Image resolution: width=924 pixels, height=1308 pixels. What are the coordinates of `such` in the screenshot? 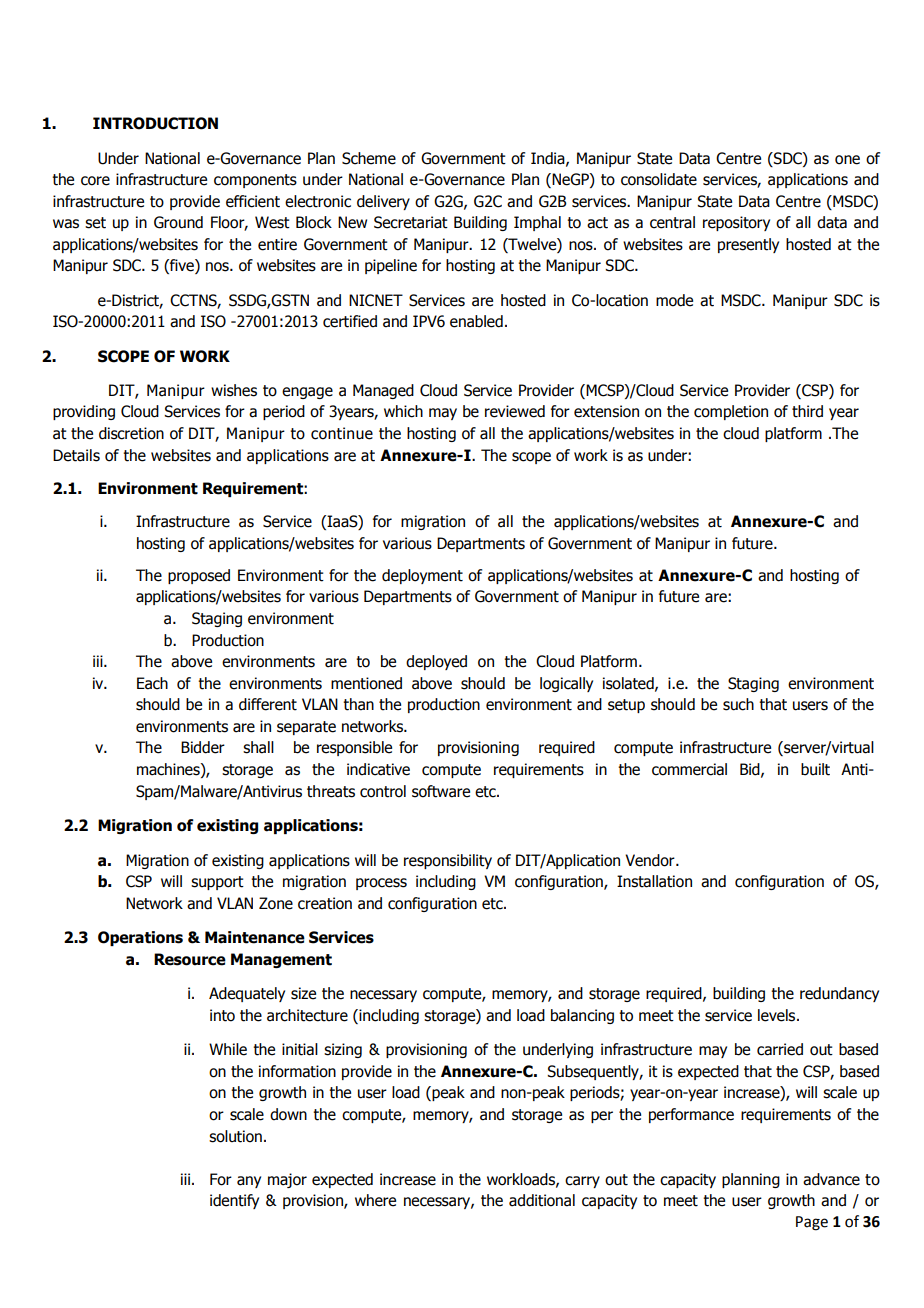 It's located at (738, 704).
